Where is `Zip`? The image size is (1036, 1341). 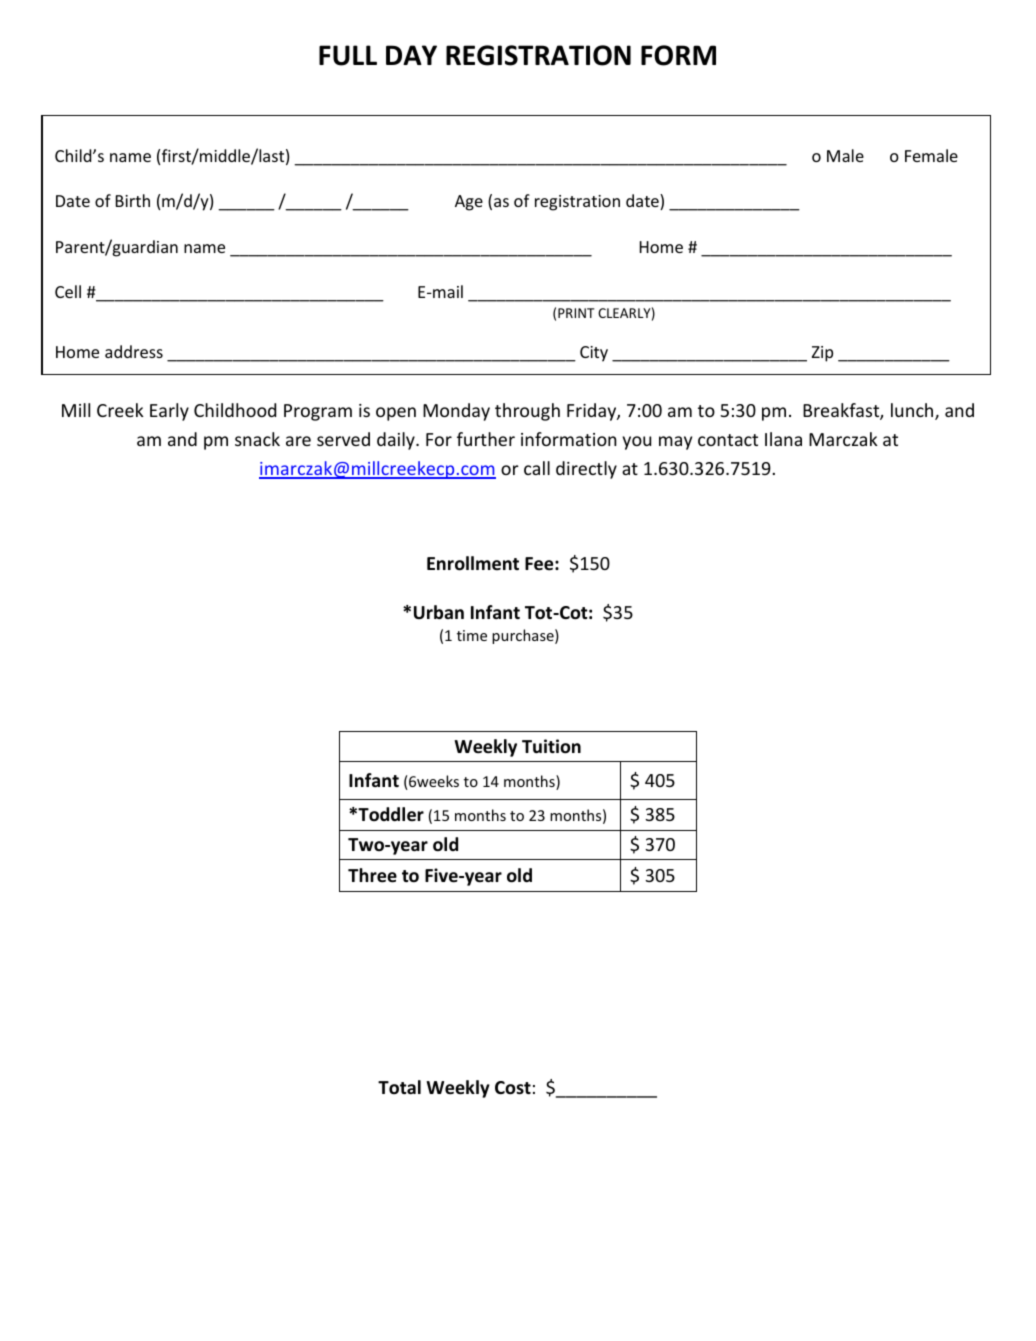
Zip is located at coordinates (822, 354).
